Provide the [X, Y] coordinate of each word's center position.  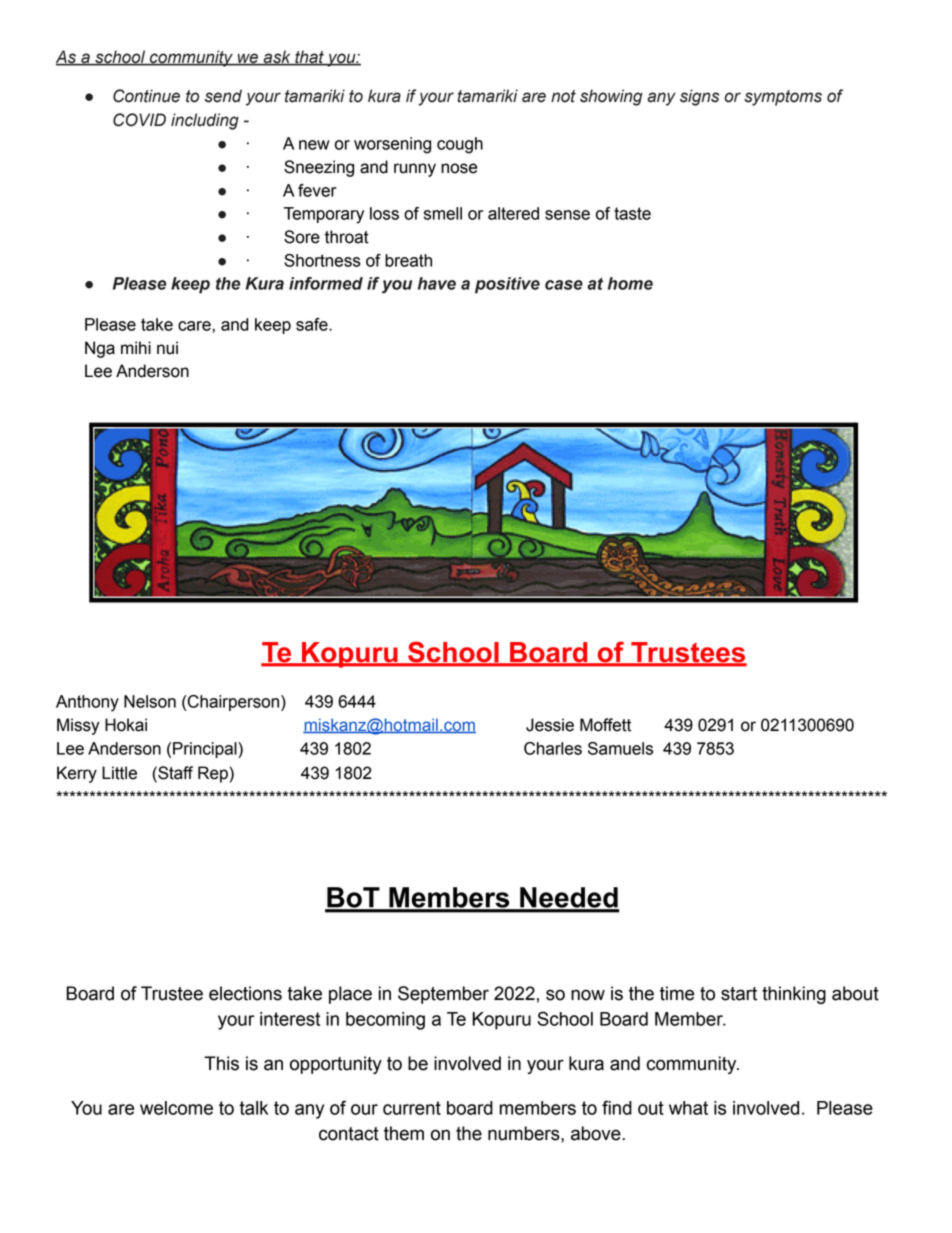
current [412, 1108]
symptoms [783, 98]
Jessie [550, 725]
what [688, 1108]
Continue [146, 96]
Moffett [605, 725]
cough [460, 145]
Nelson [150, 701]
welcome [176, 1108]
